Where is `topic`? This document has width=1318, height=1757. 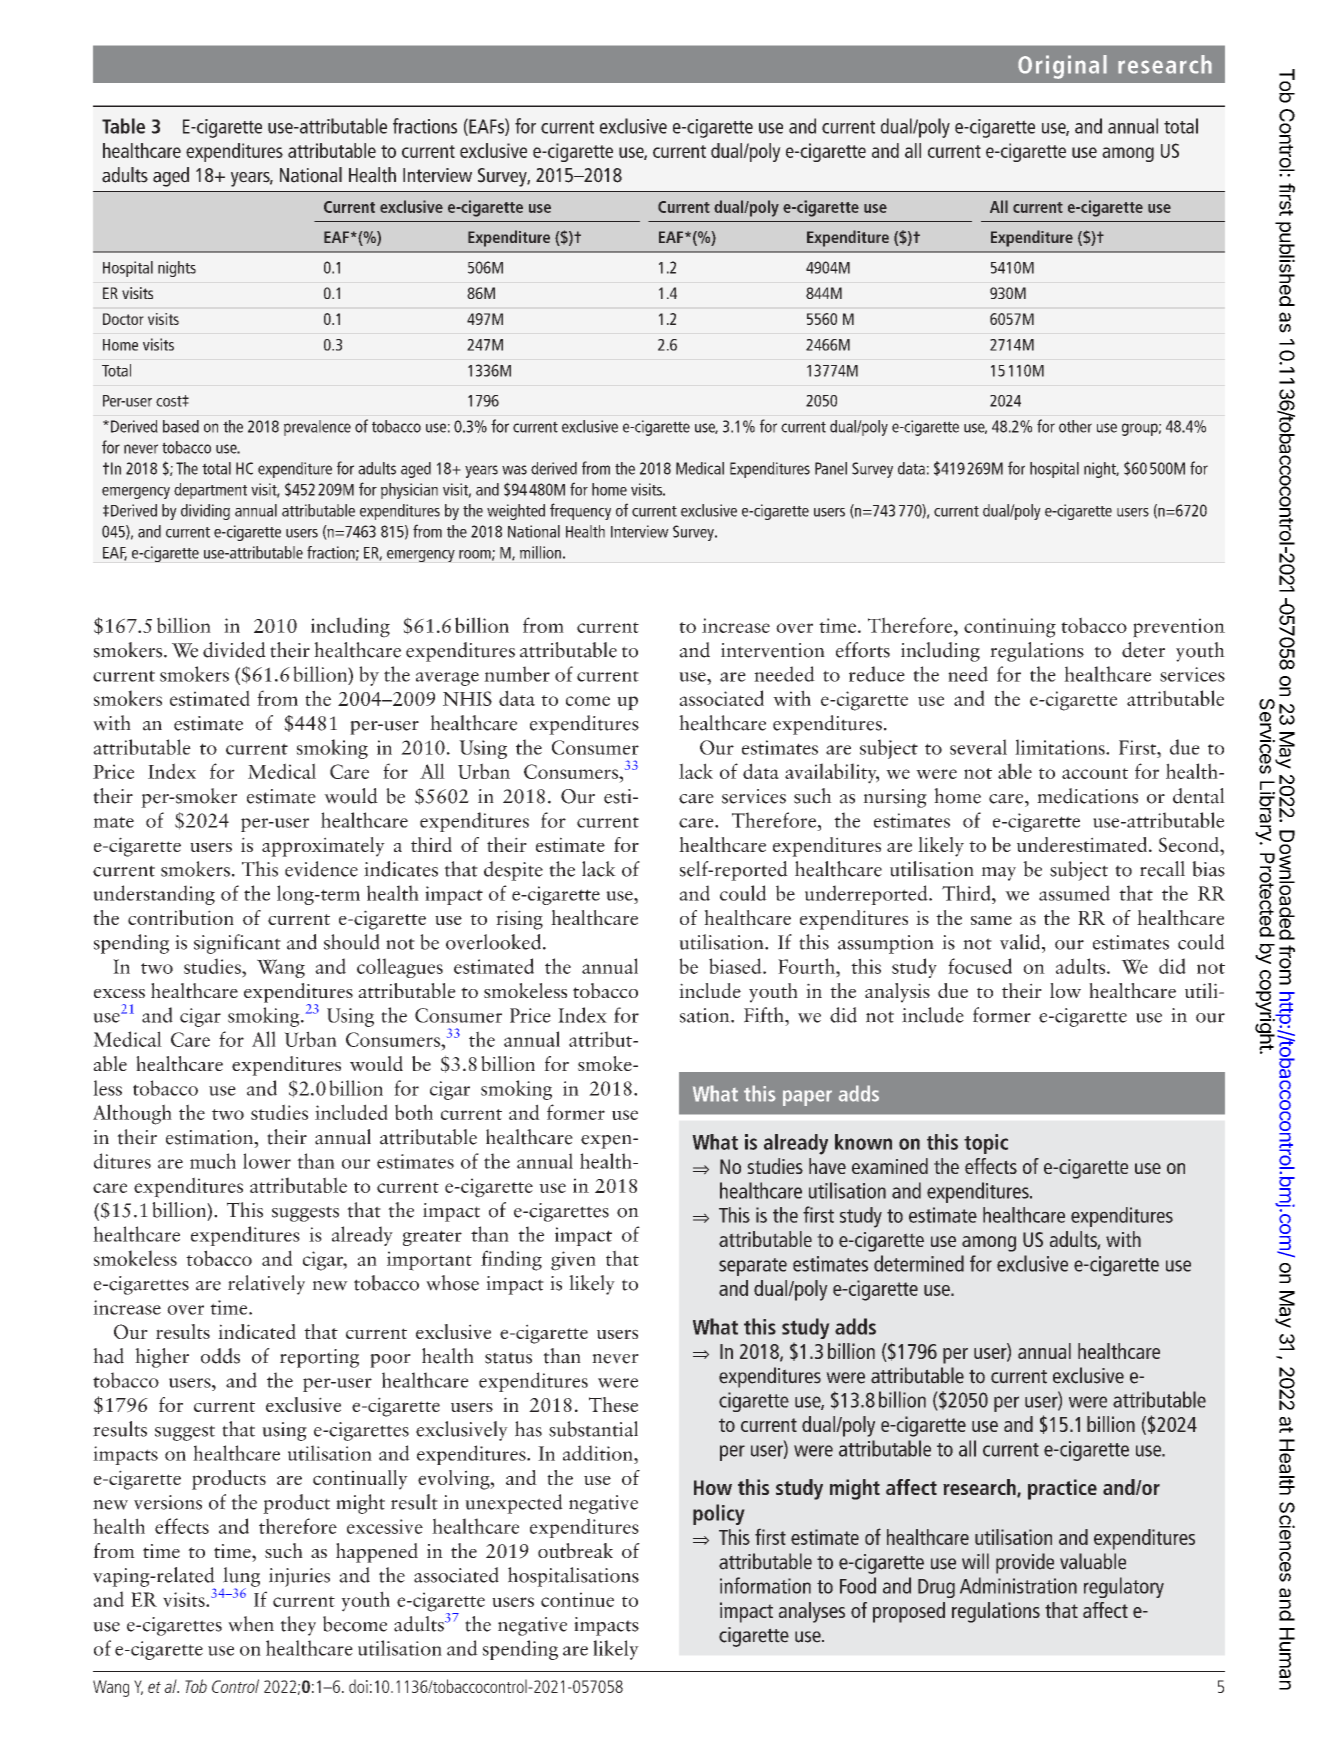
topic is located at coordinates (986, 1144).
